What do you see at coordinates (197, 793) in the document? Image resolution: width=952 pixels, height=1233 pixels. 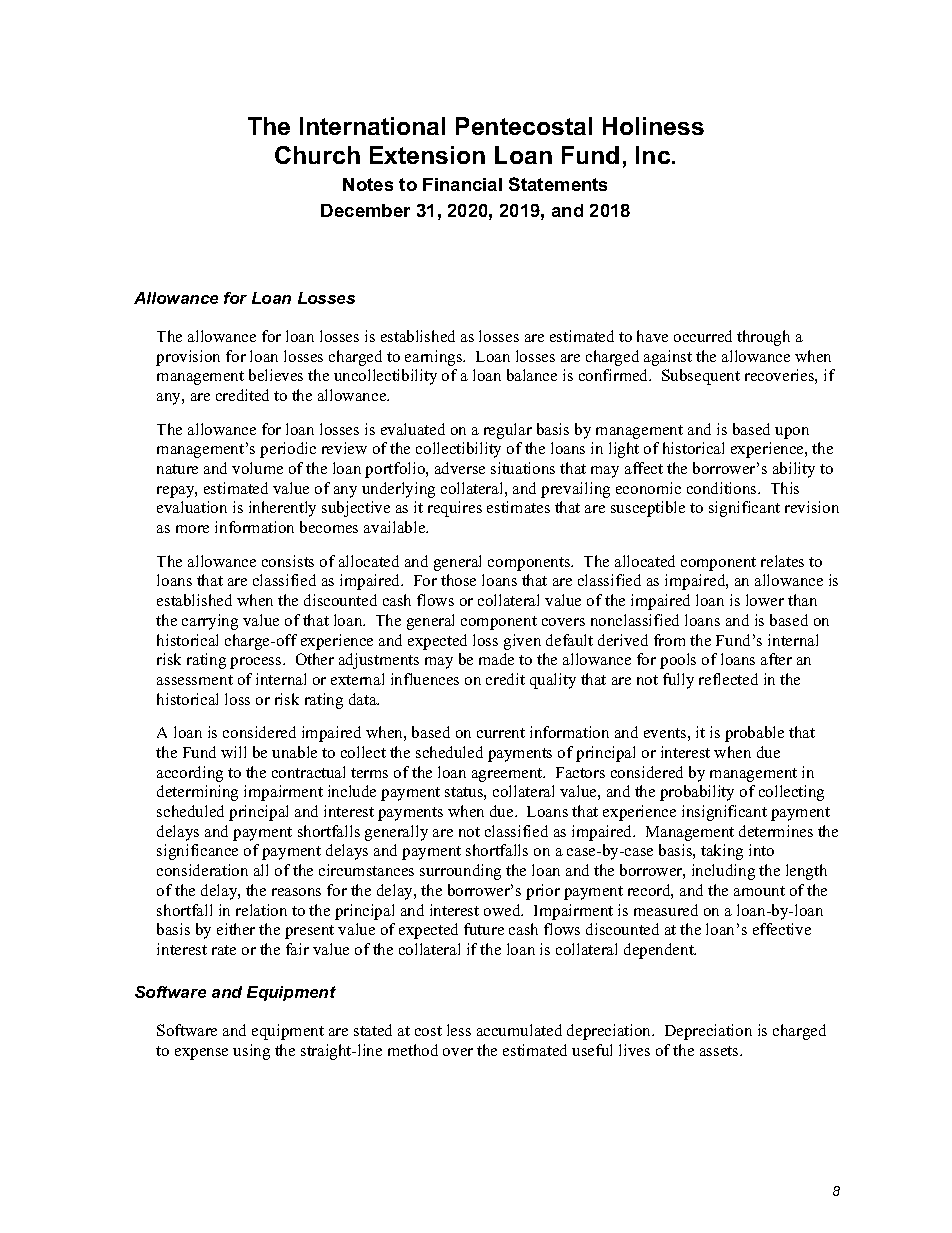 I see `determining` at bounding box center [197, 793].
